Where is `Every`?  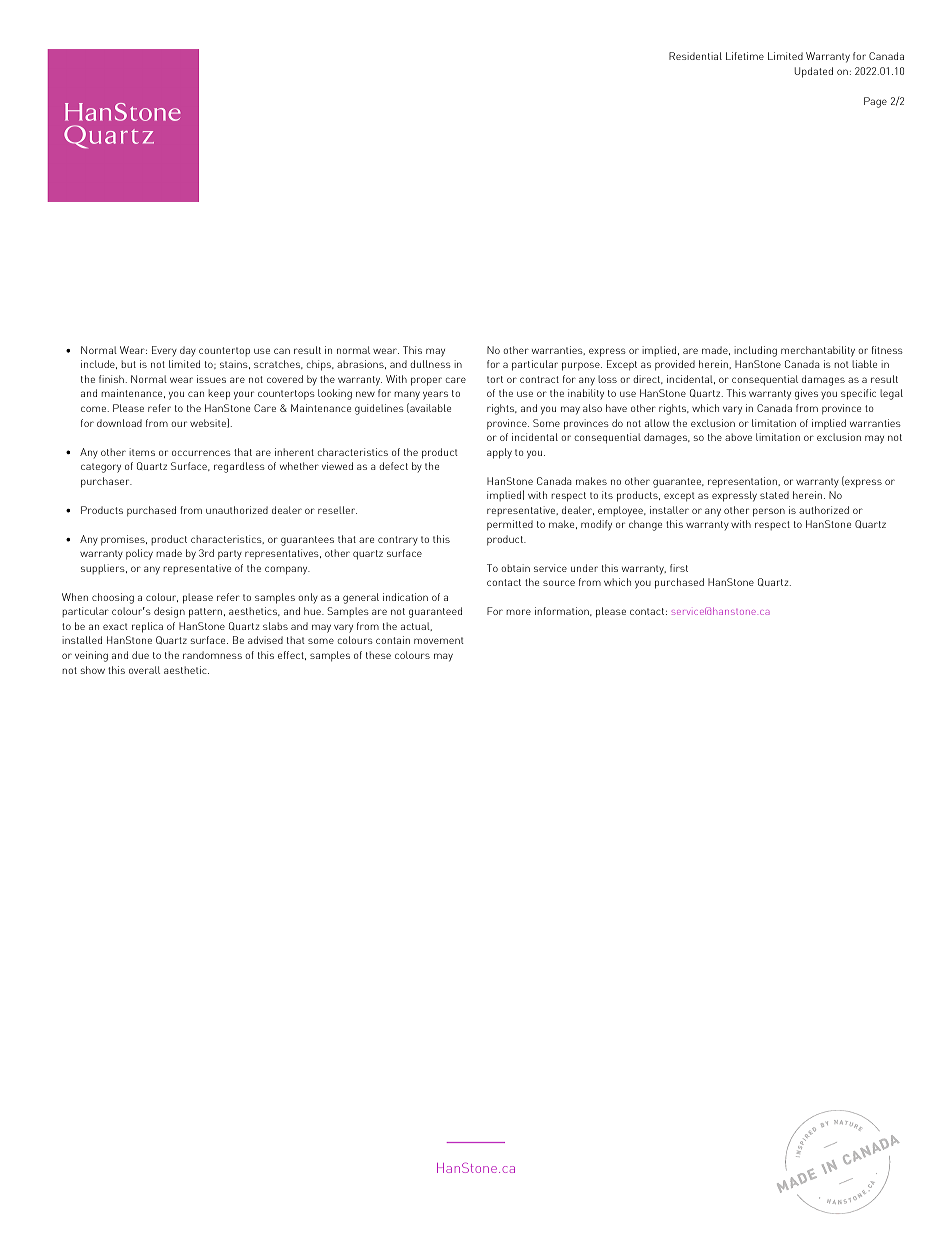
Every is located at coordinates (164, 351).
